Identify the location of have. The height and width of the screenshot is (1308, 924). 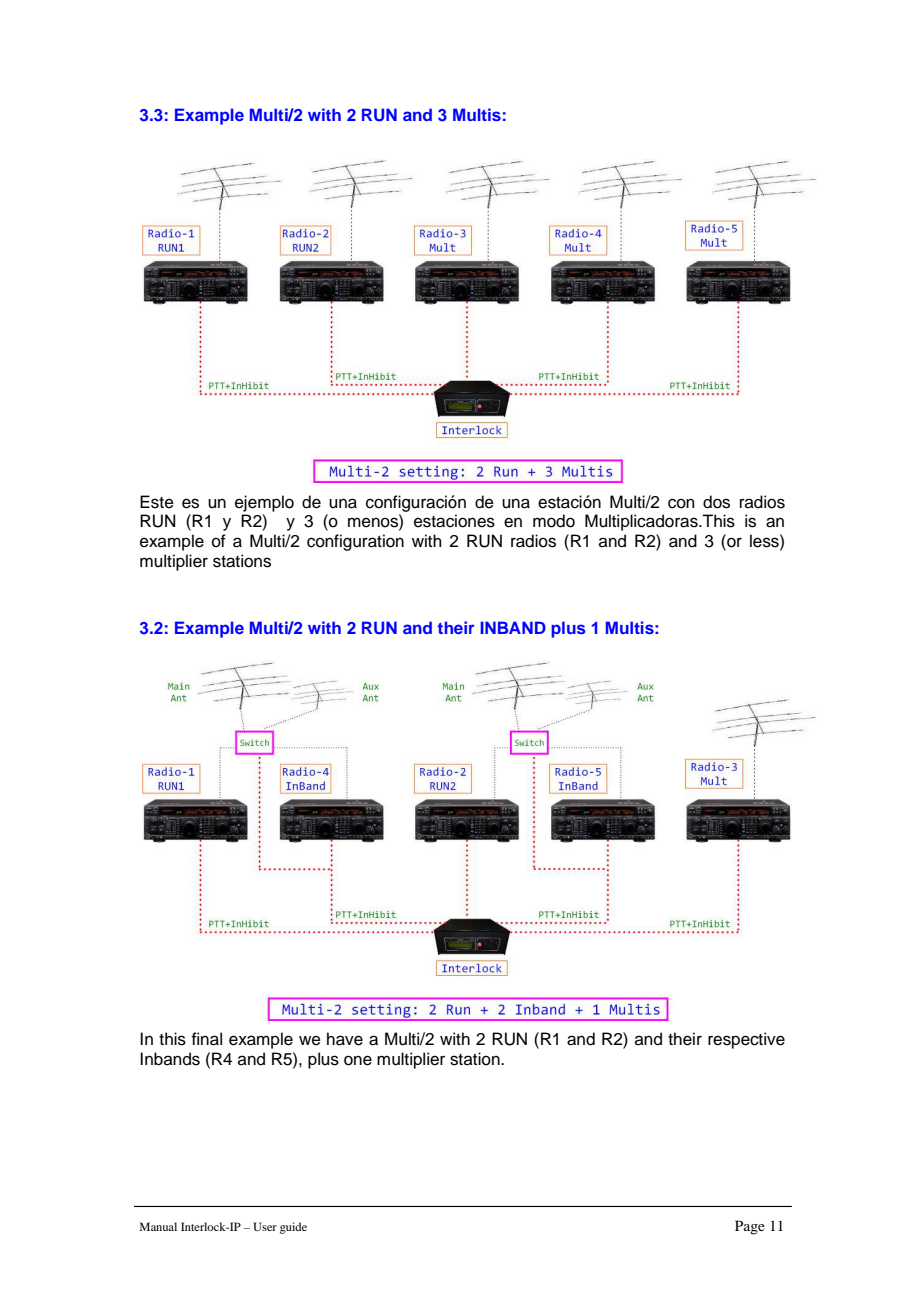
(345, 1039).
